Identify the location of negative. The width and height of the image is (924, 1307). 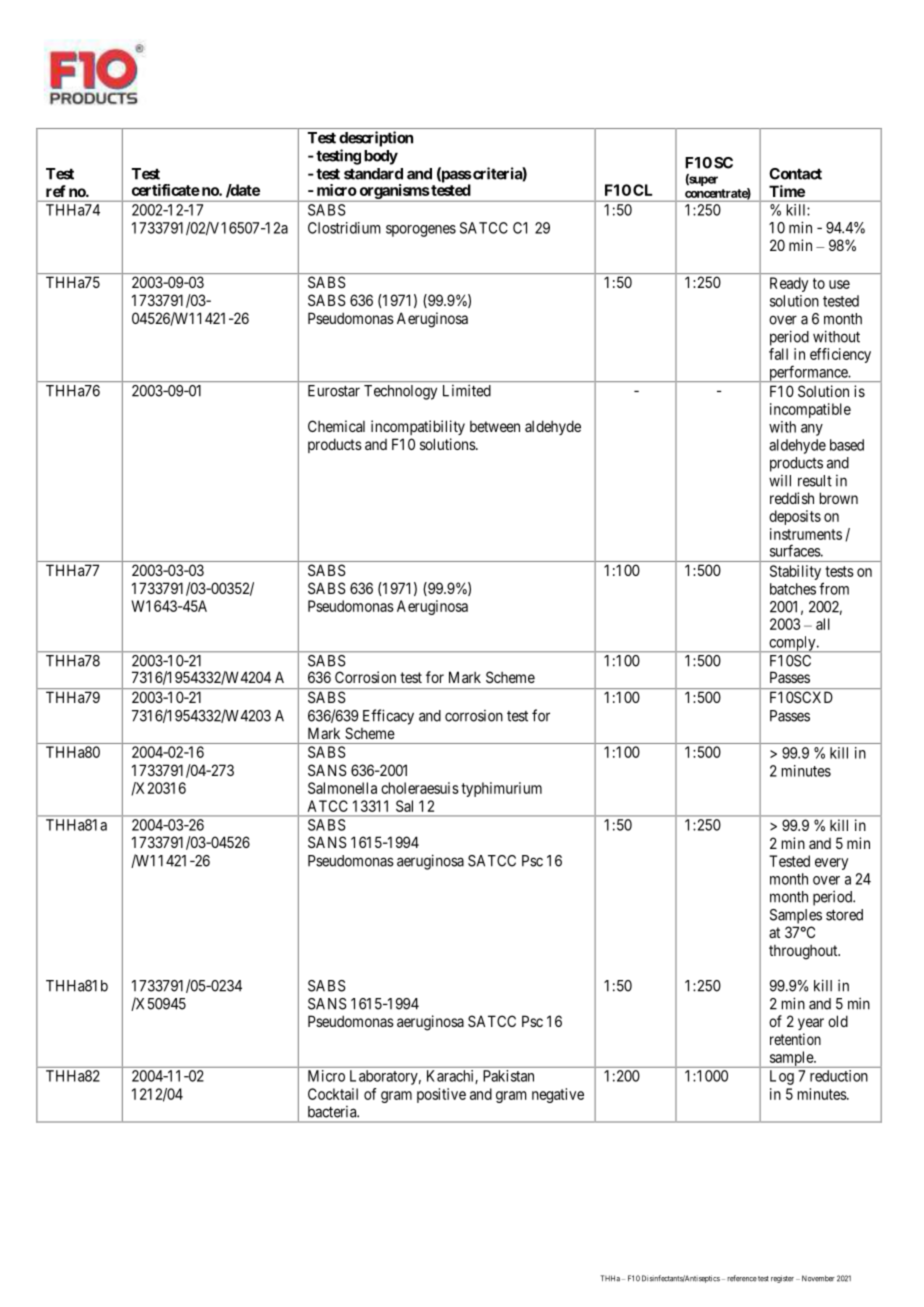
(558, 1095).
